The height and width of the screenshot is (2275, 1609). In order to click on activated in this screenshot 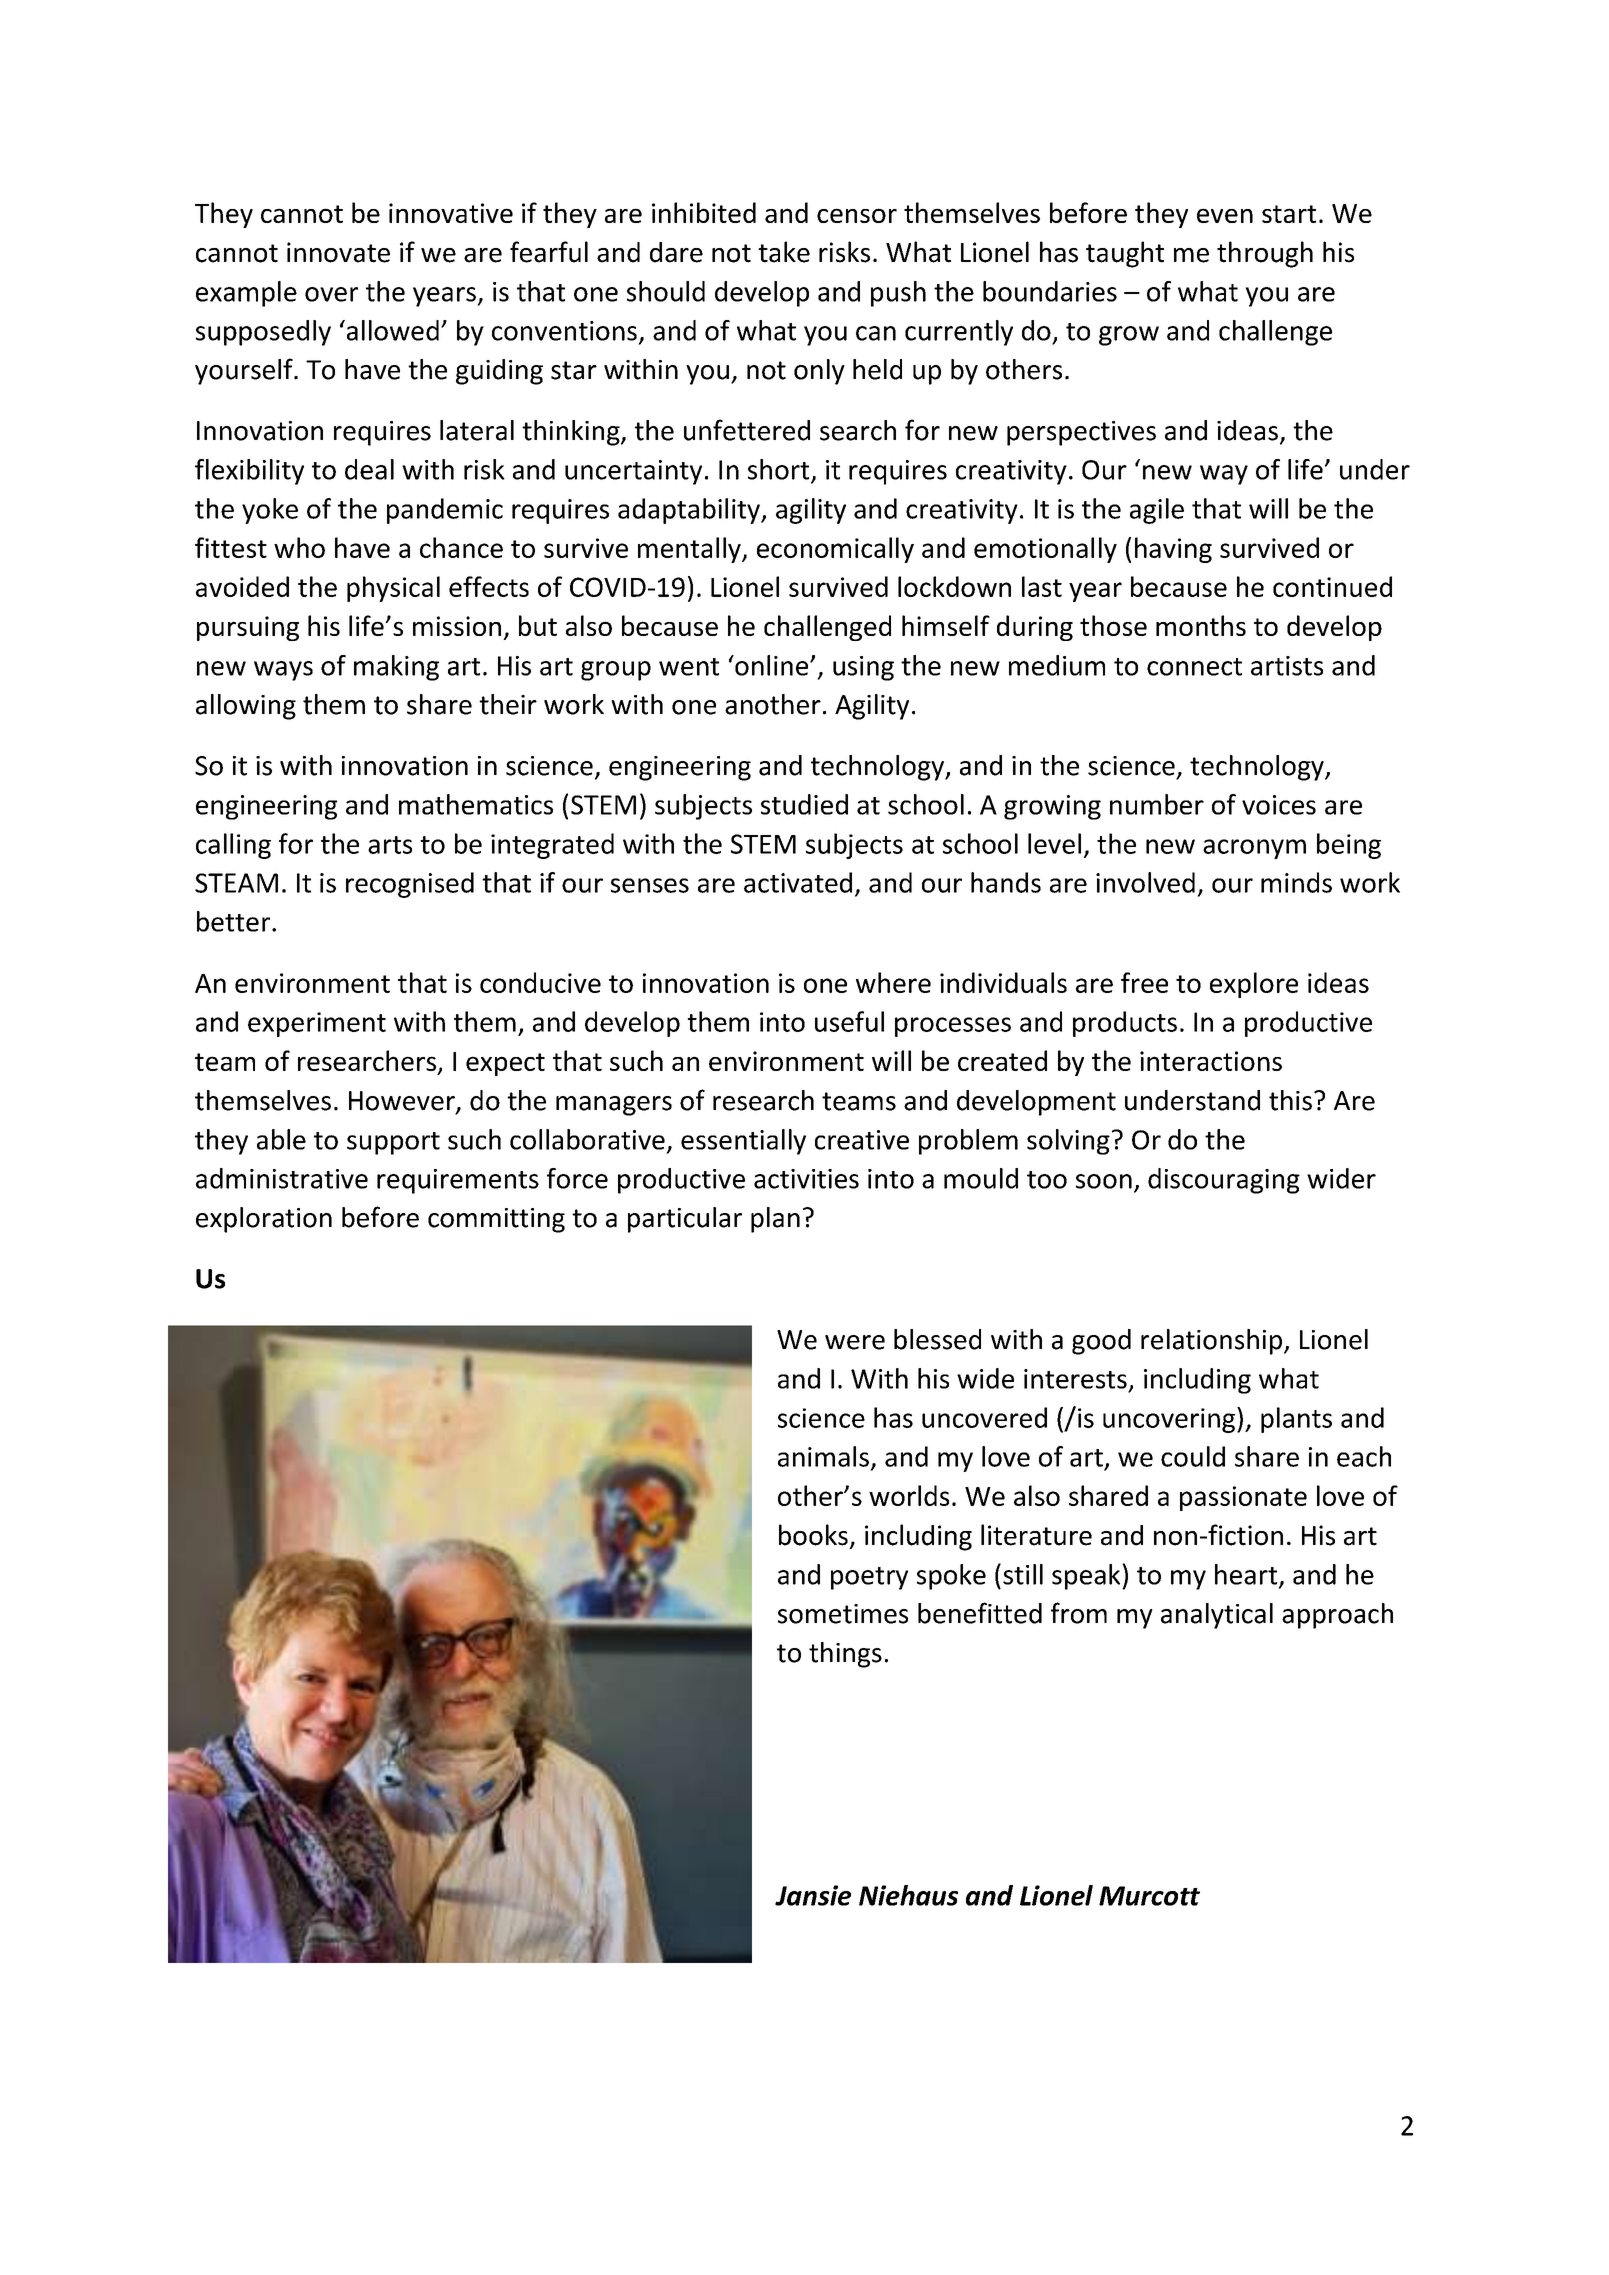, I will do `click(798, 882)`.
